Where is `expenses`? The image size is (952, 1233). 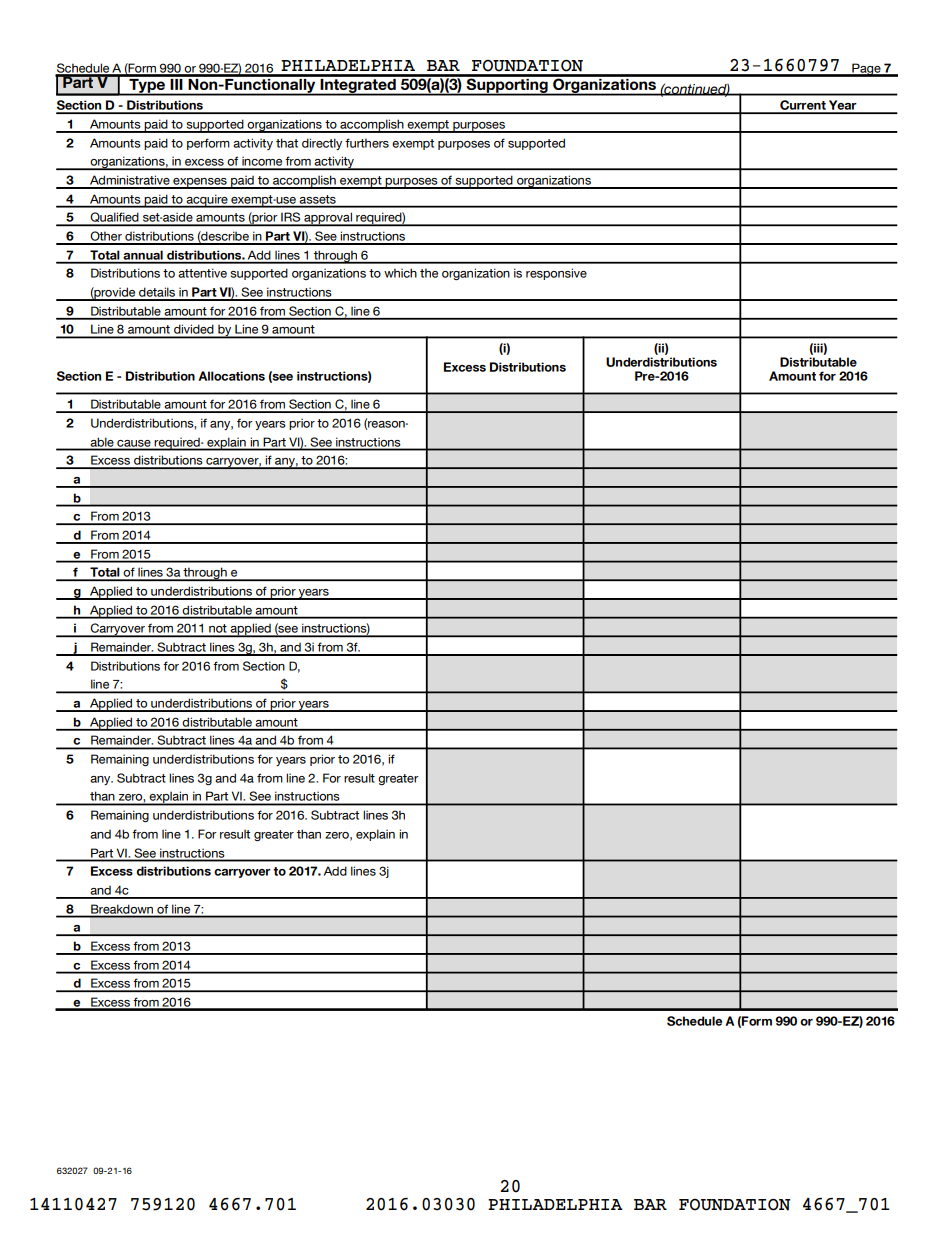
expenses is located at coordinates (200, 183).
